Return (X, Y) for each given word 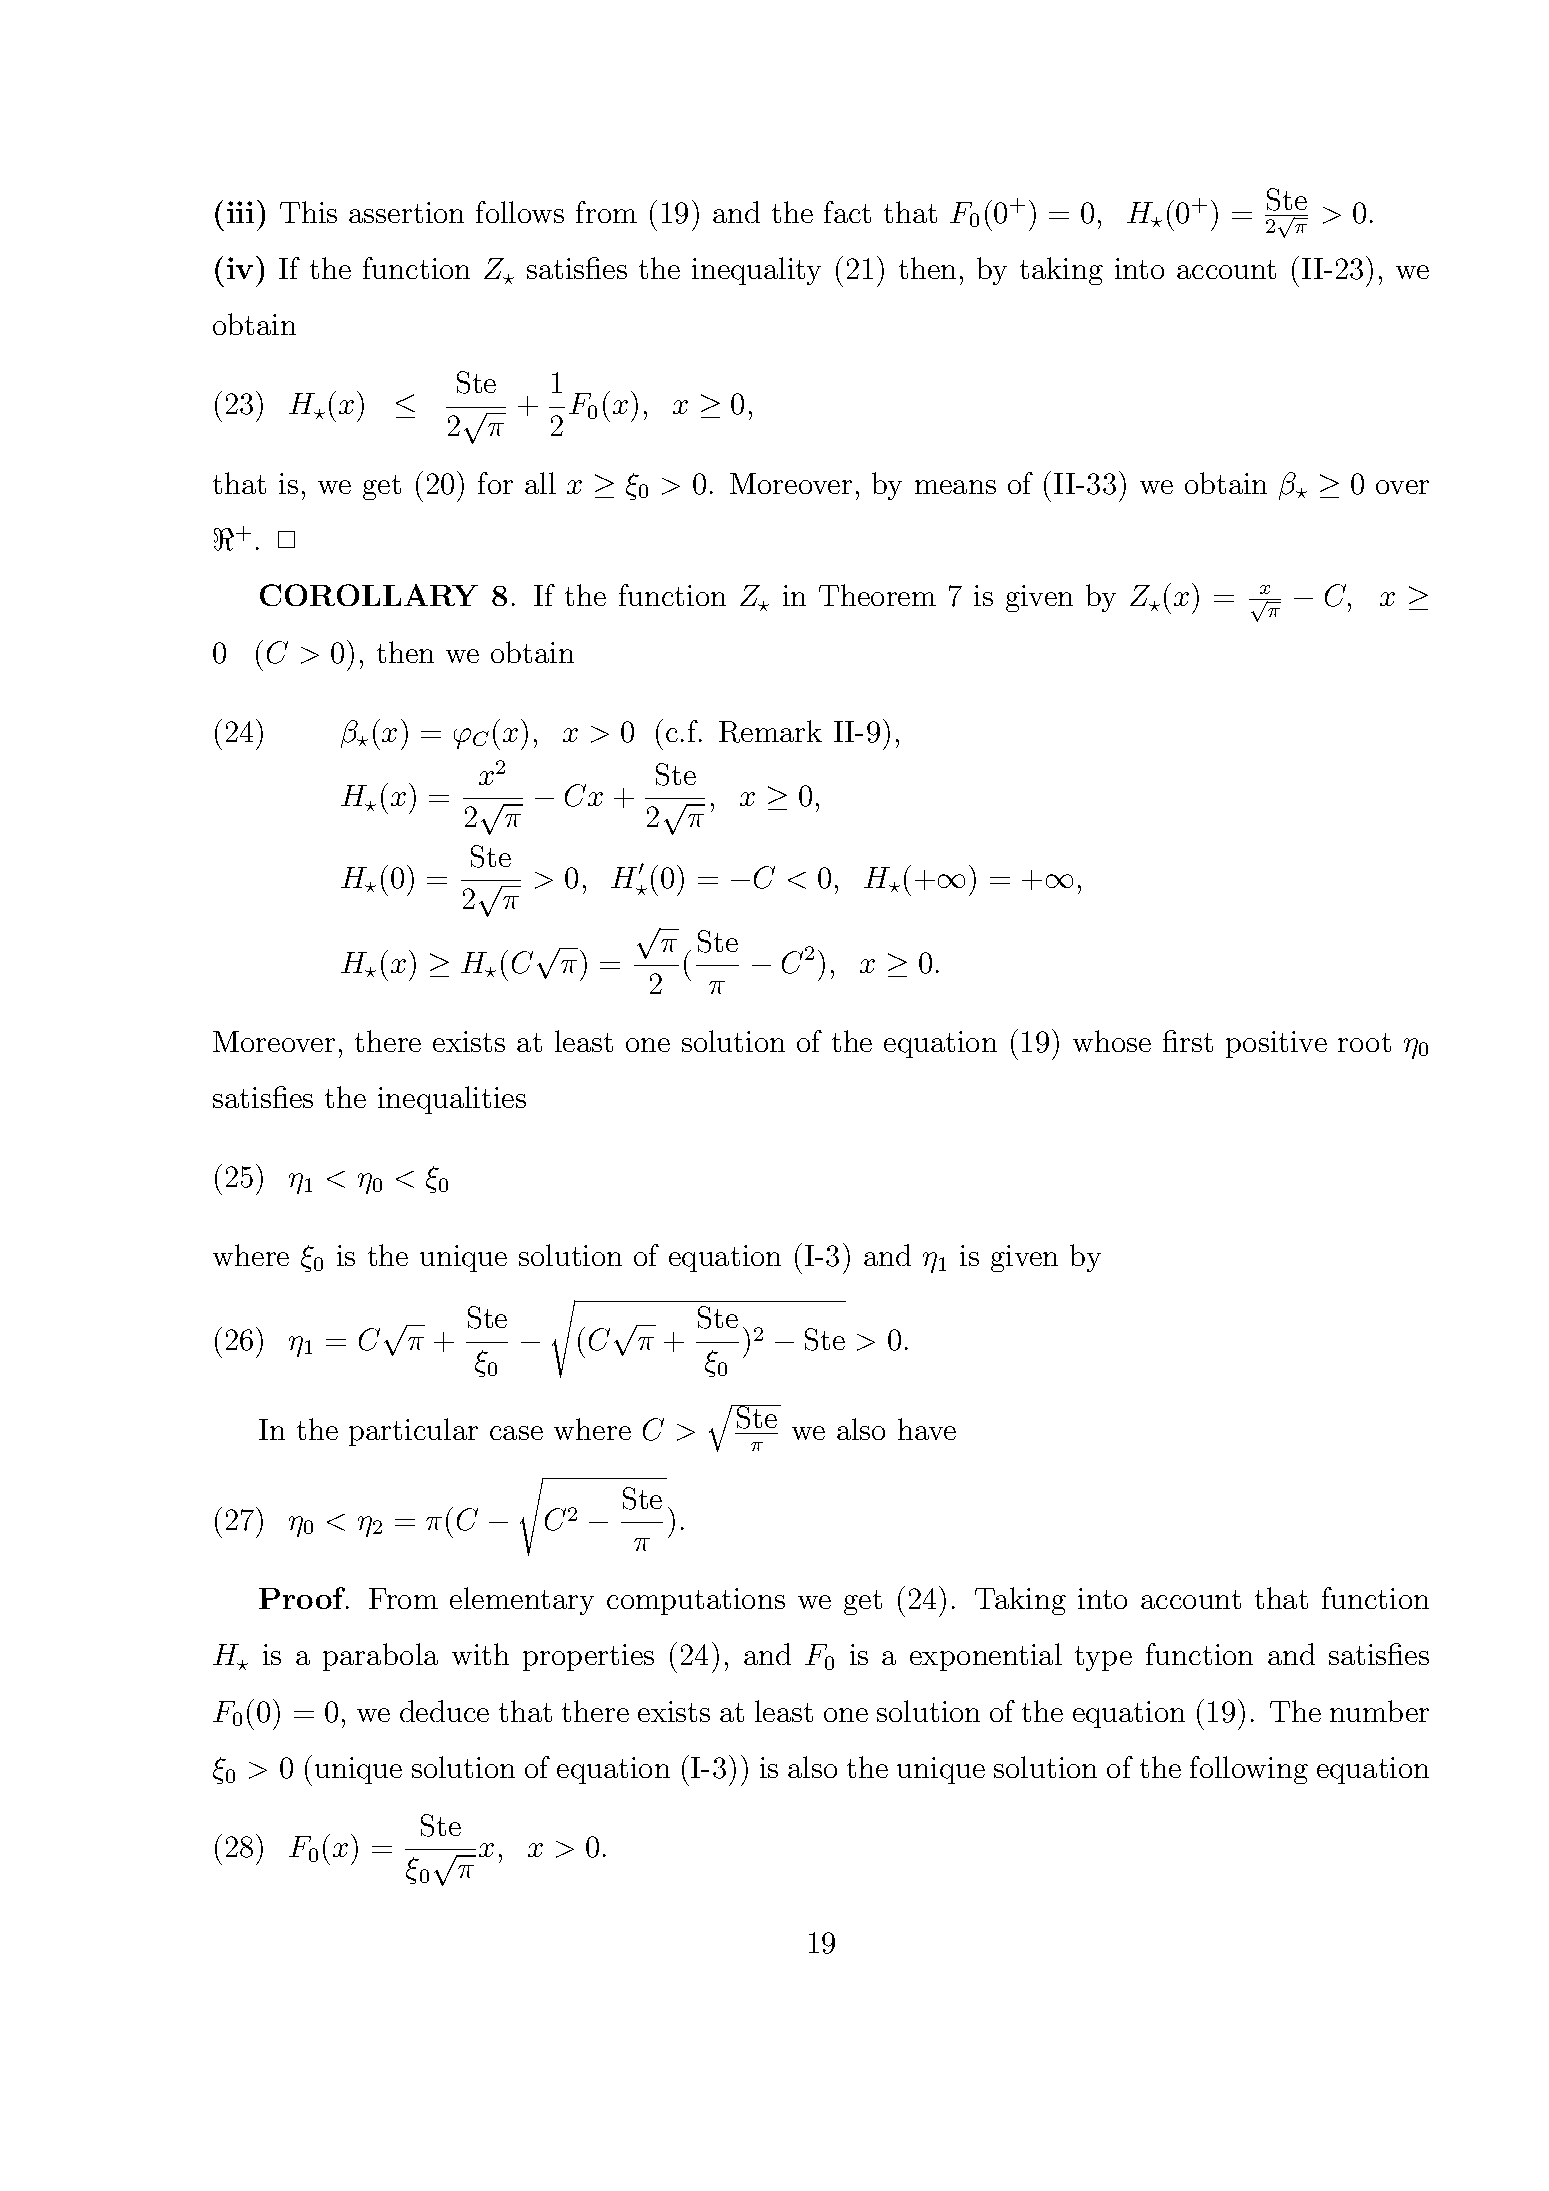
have (927, 1429)
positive (1276, 1044)
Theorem (877, 595)
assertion (406, 212)
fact (847, 212)
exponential (986, 1657)
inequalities (452, 1100)
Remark (770, 731)
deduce (444, 1711)
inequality (756, 271)
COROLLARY (369, 595)
